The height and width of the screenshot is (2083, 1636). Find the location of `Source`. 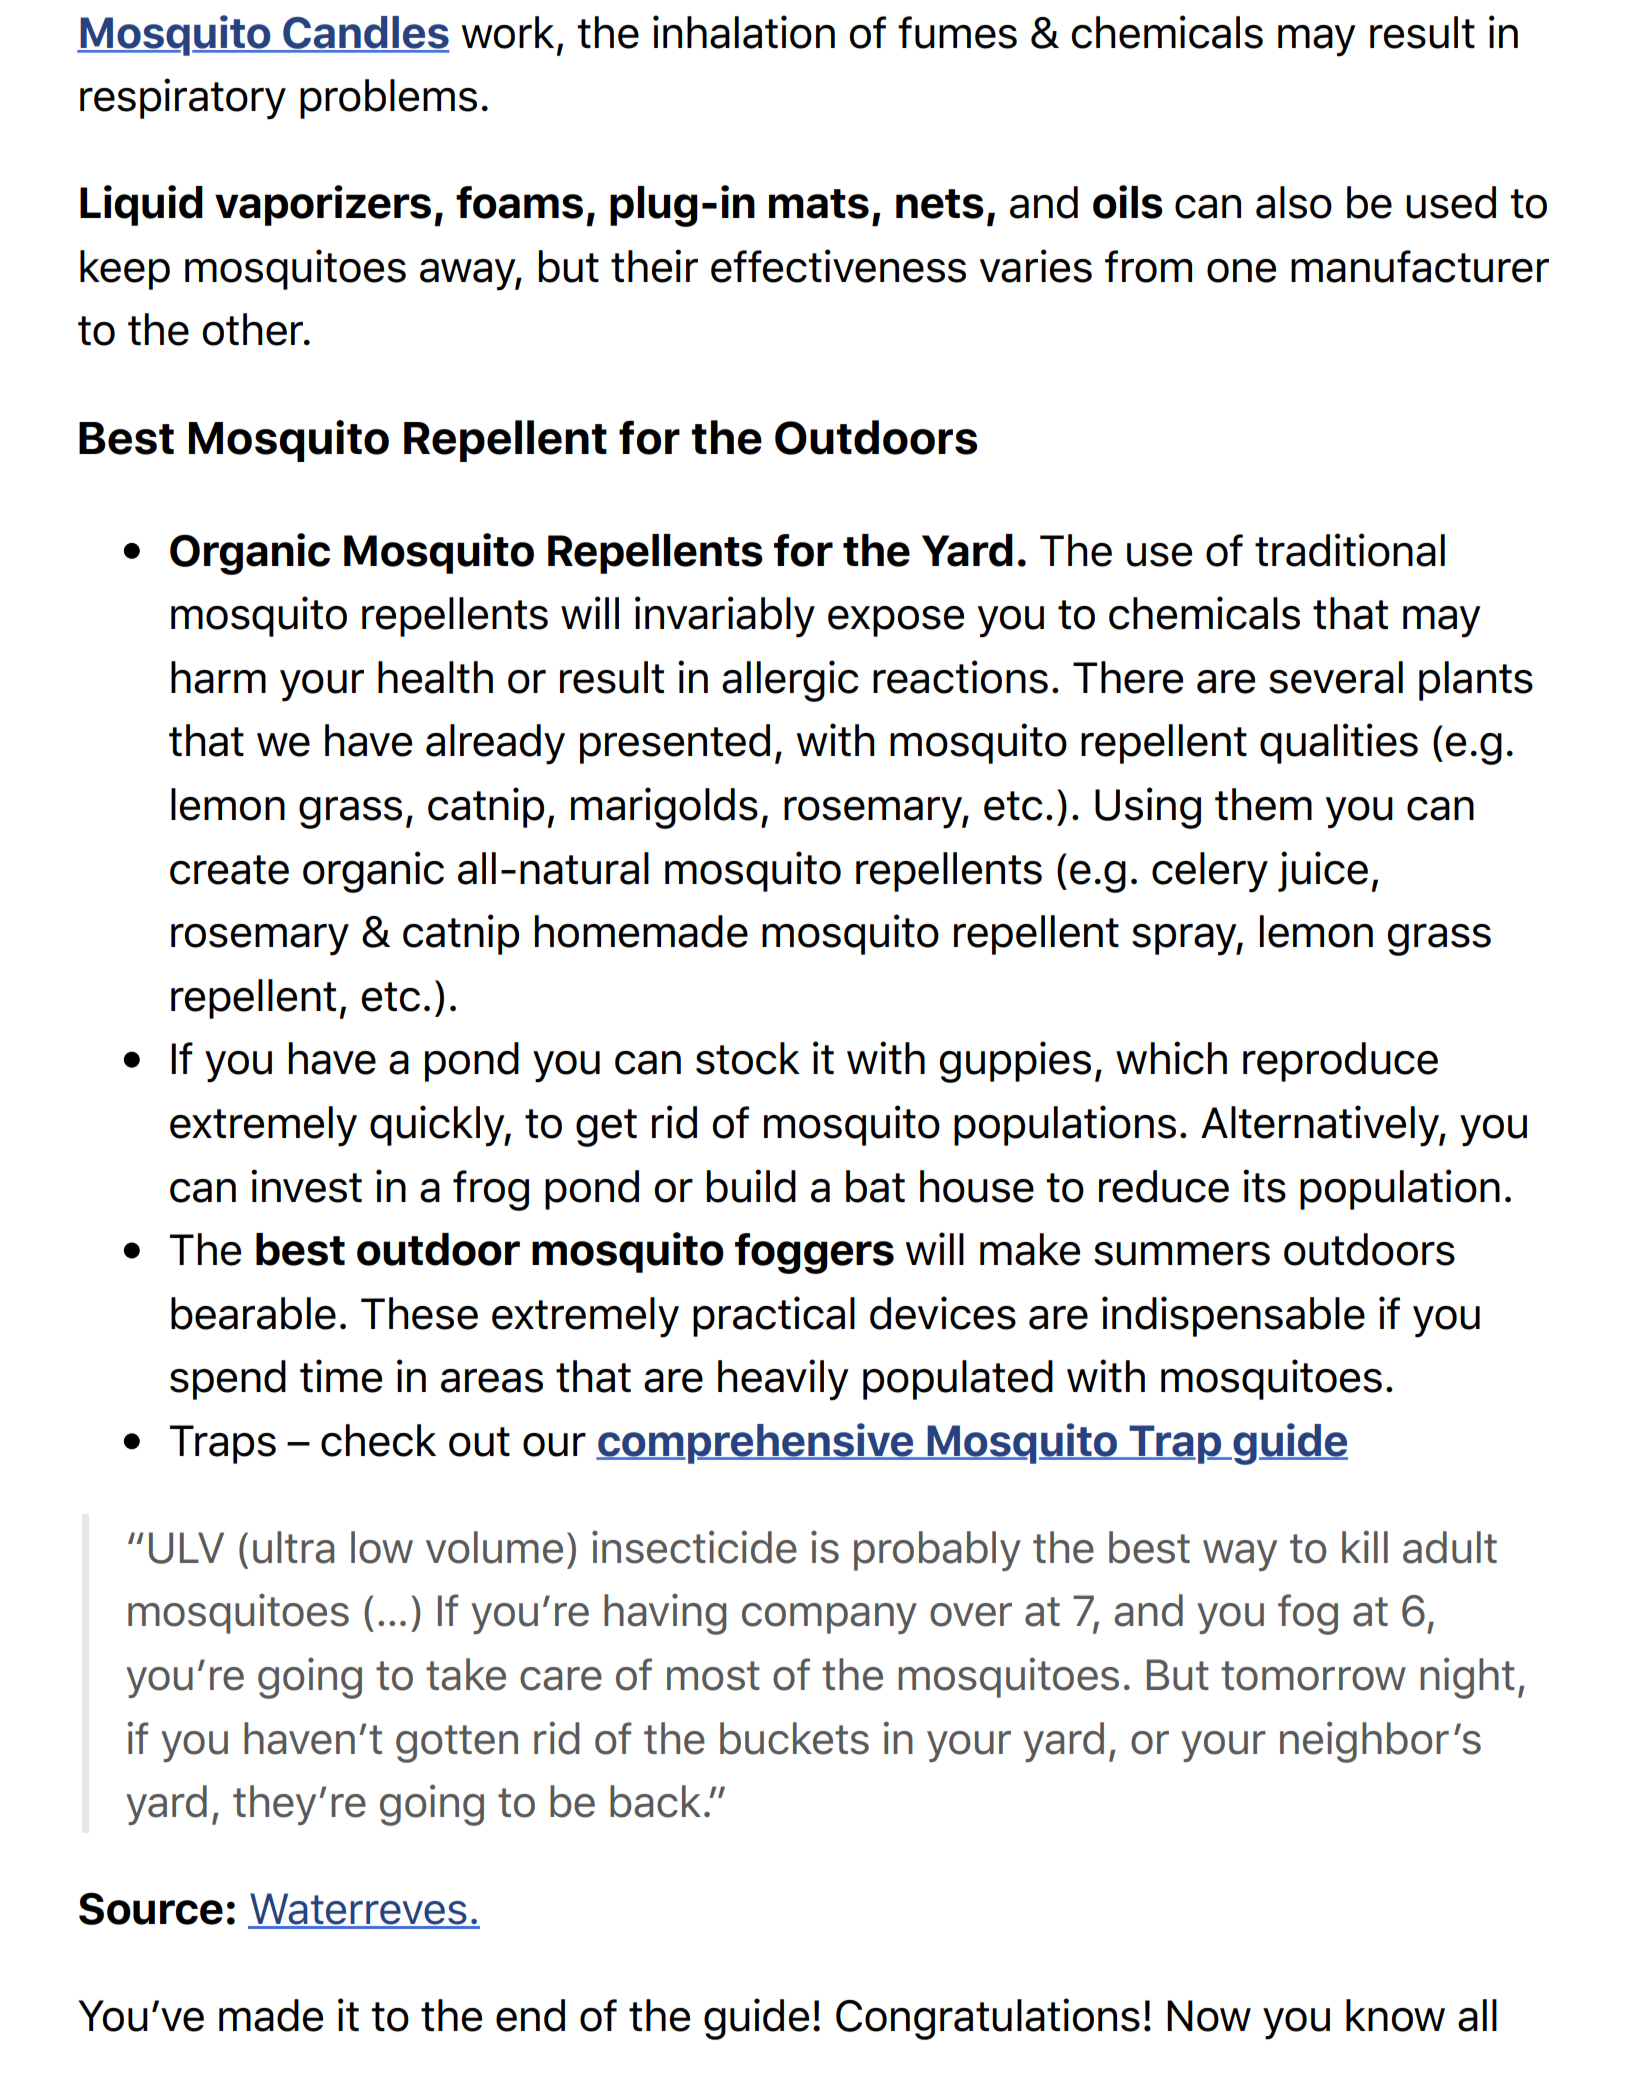

Source is located at coordinates (151, 1908).
